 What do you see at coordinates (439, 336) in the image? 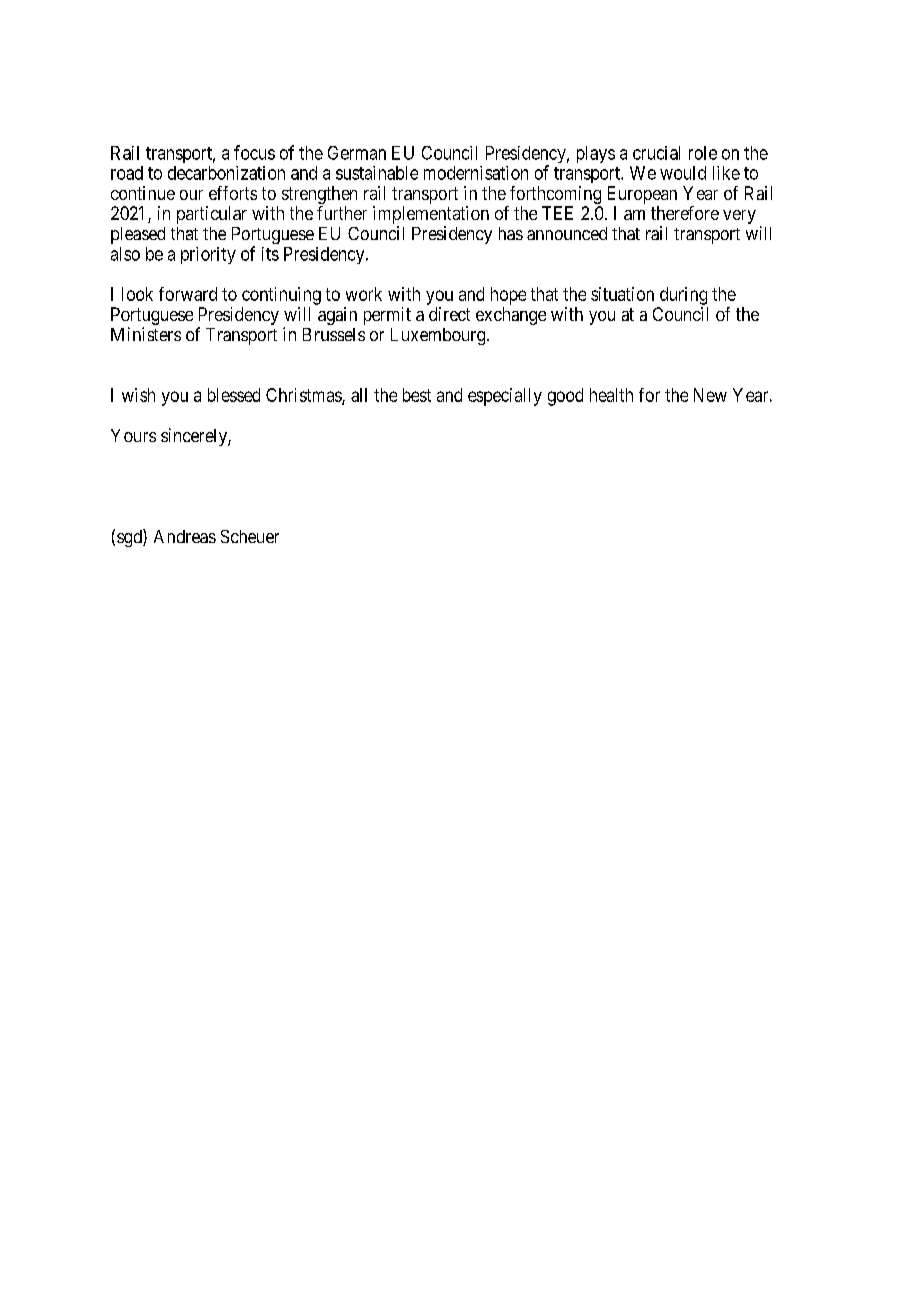
I see `Luxembourg` at bounding box center [439, 336].
